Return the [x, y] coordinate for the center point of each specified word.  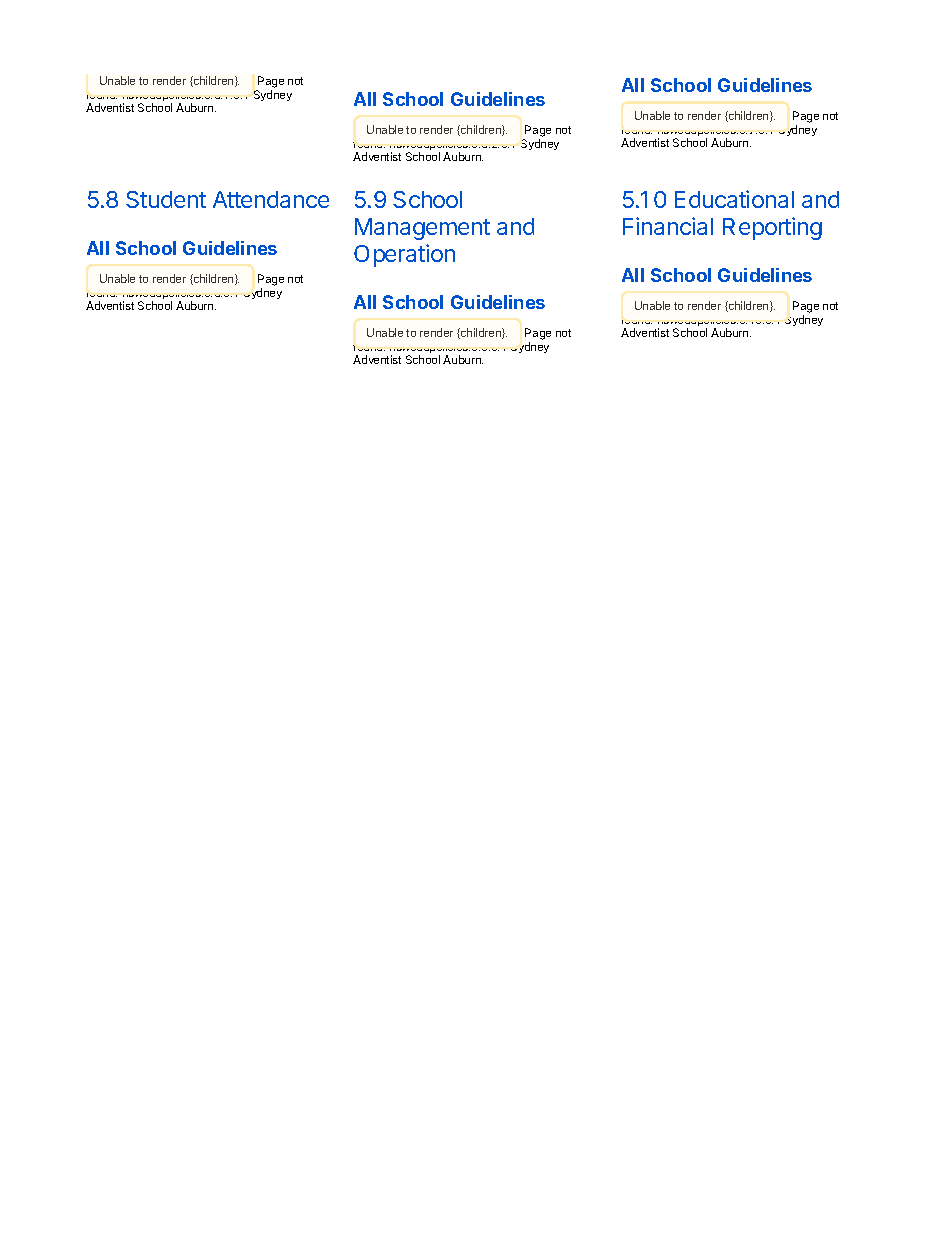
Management [422, 229]
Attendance [271, 199]
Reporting [772, 228]
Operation [404, 255]
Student [166, 199]
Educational [734, 199]
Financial [668, 226]
